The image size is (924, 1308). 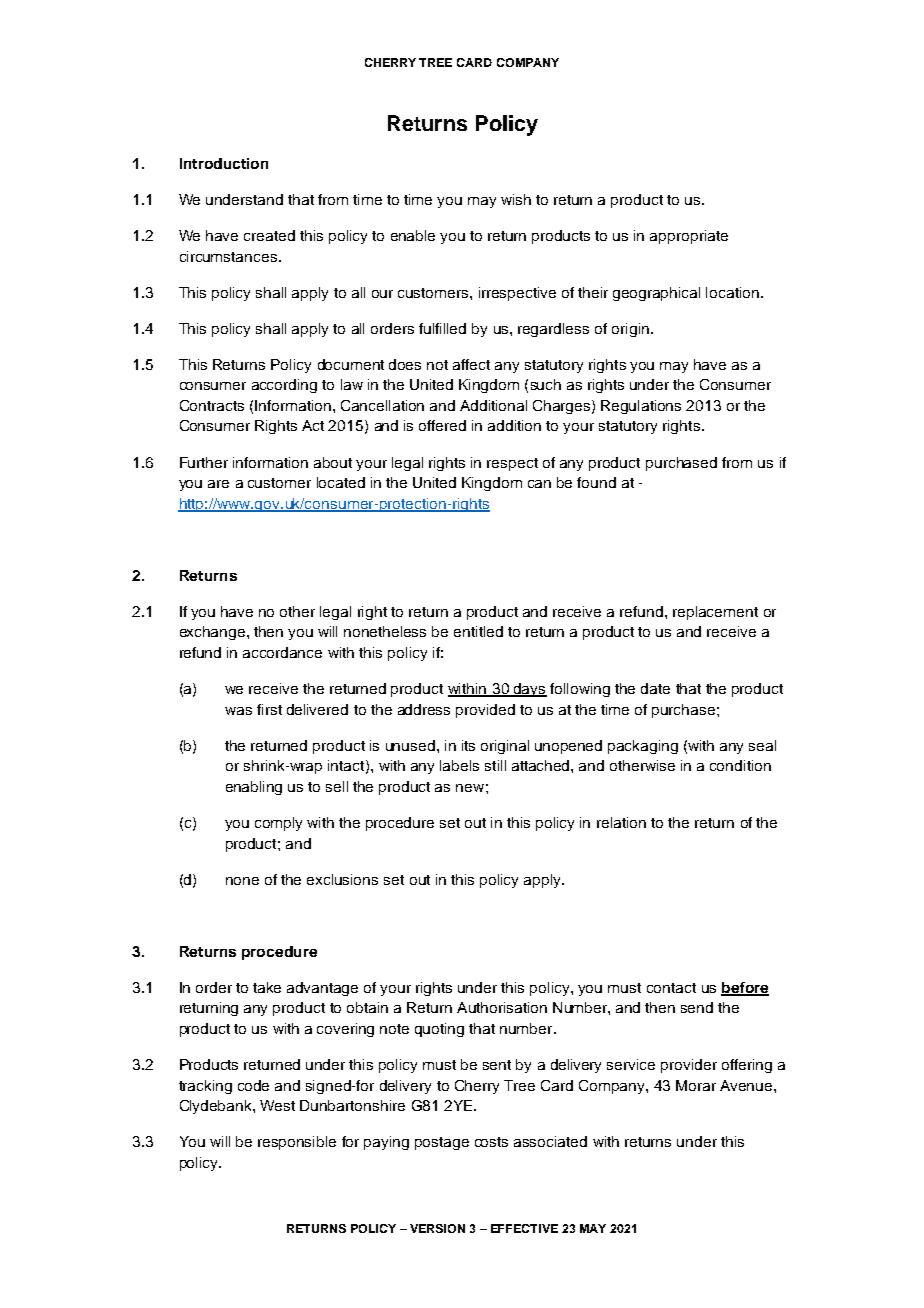 What do you see at coordinates (269, 235) in the page?
I see `created` at bounding box center [269, 235].
